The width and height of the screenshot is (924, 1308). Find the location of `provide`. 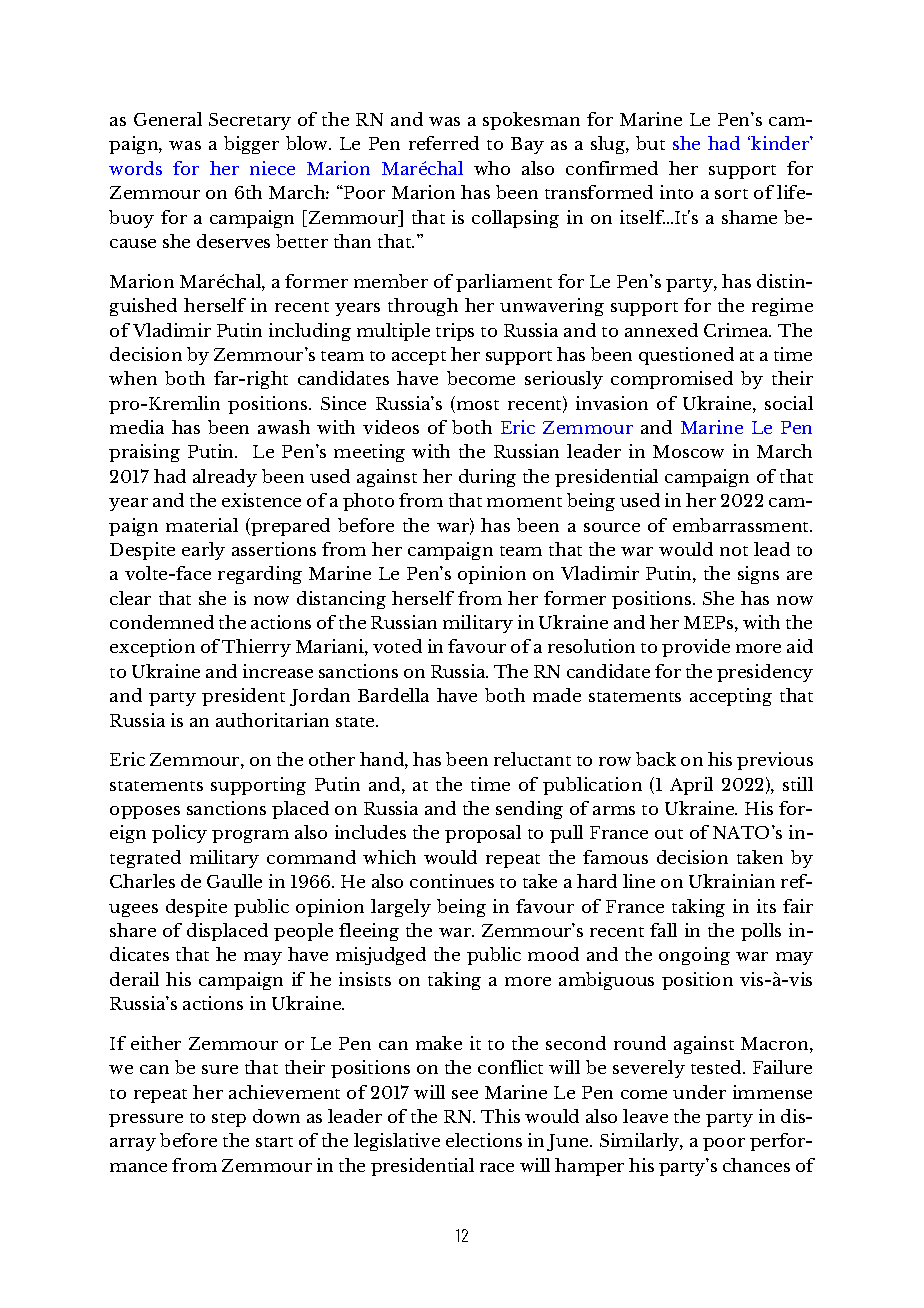

provide is located at coordinates (696, 648).
